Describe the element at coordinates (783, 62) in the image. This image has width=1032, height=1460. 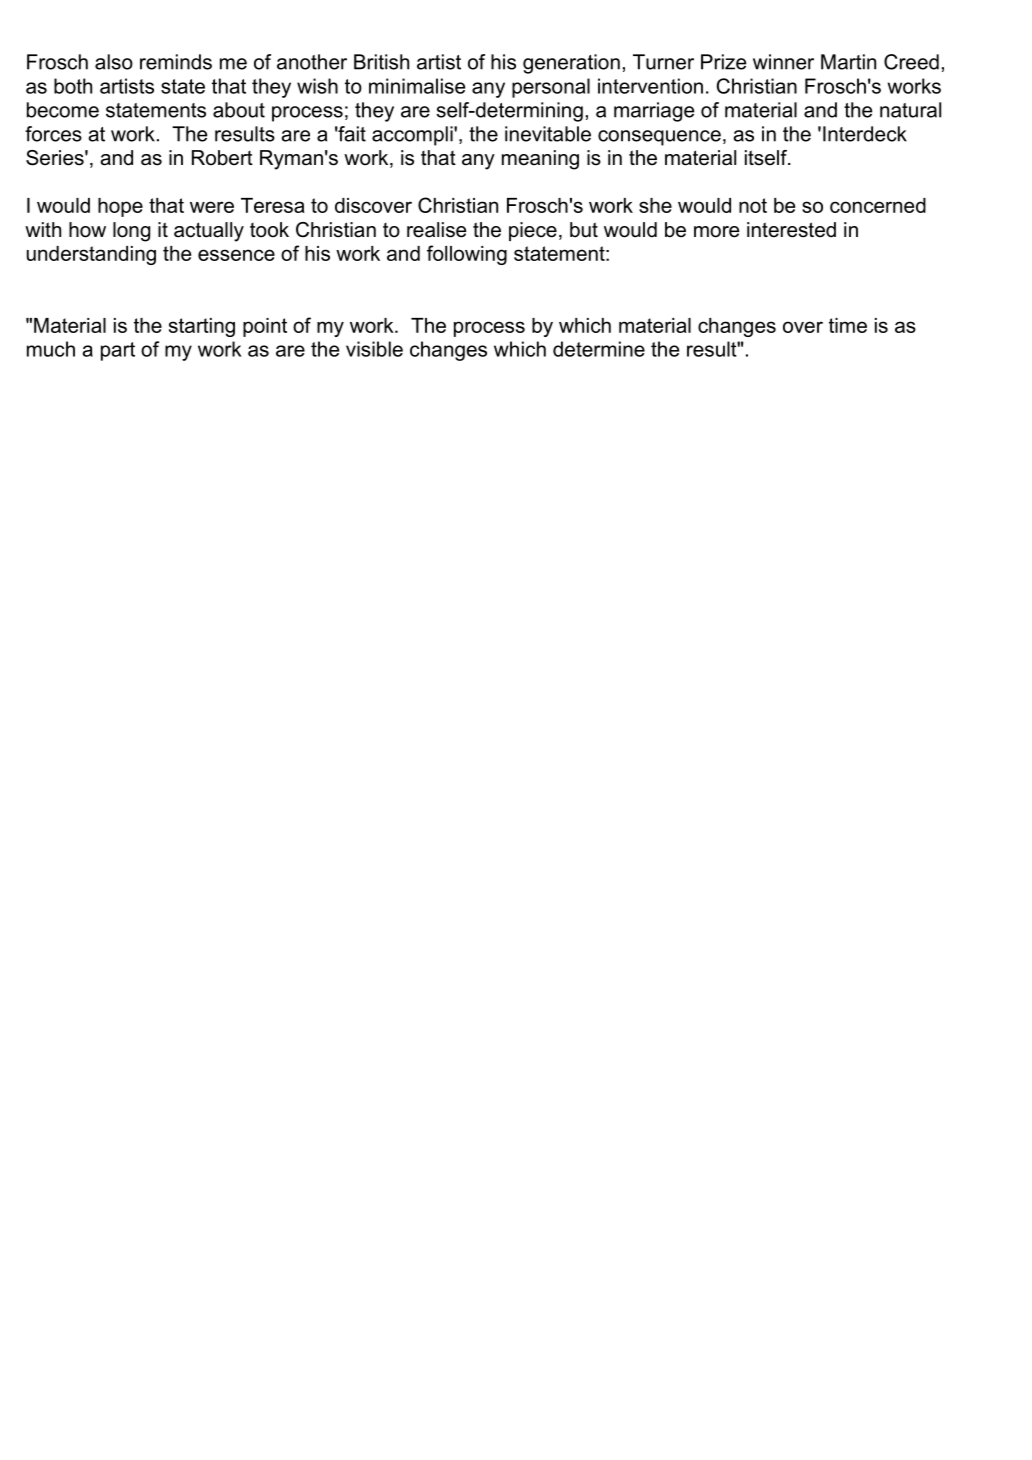
I see `winner` at that location.
